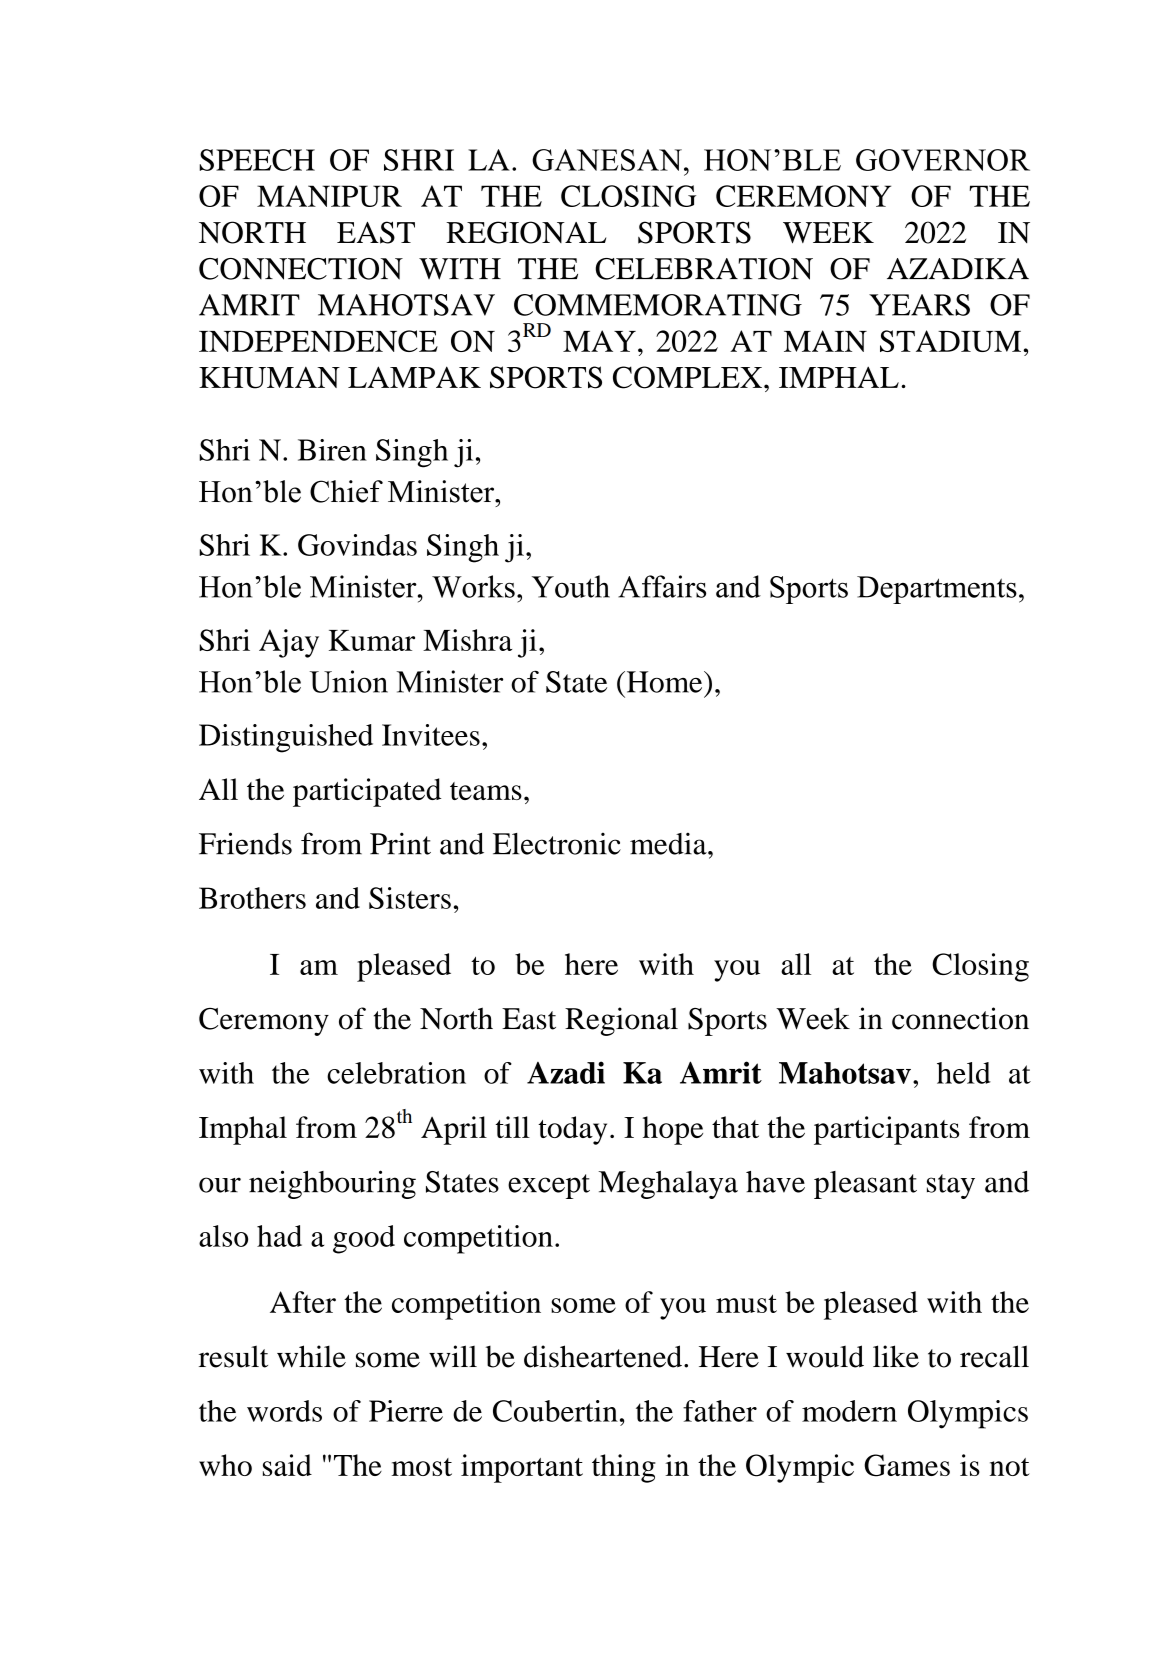 This image has height=1658, width=1172. What do you see at coordinates (624, 1468) in the image?
I see `thing` at bounding box center [624, 1468].
